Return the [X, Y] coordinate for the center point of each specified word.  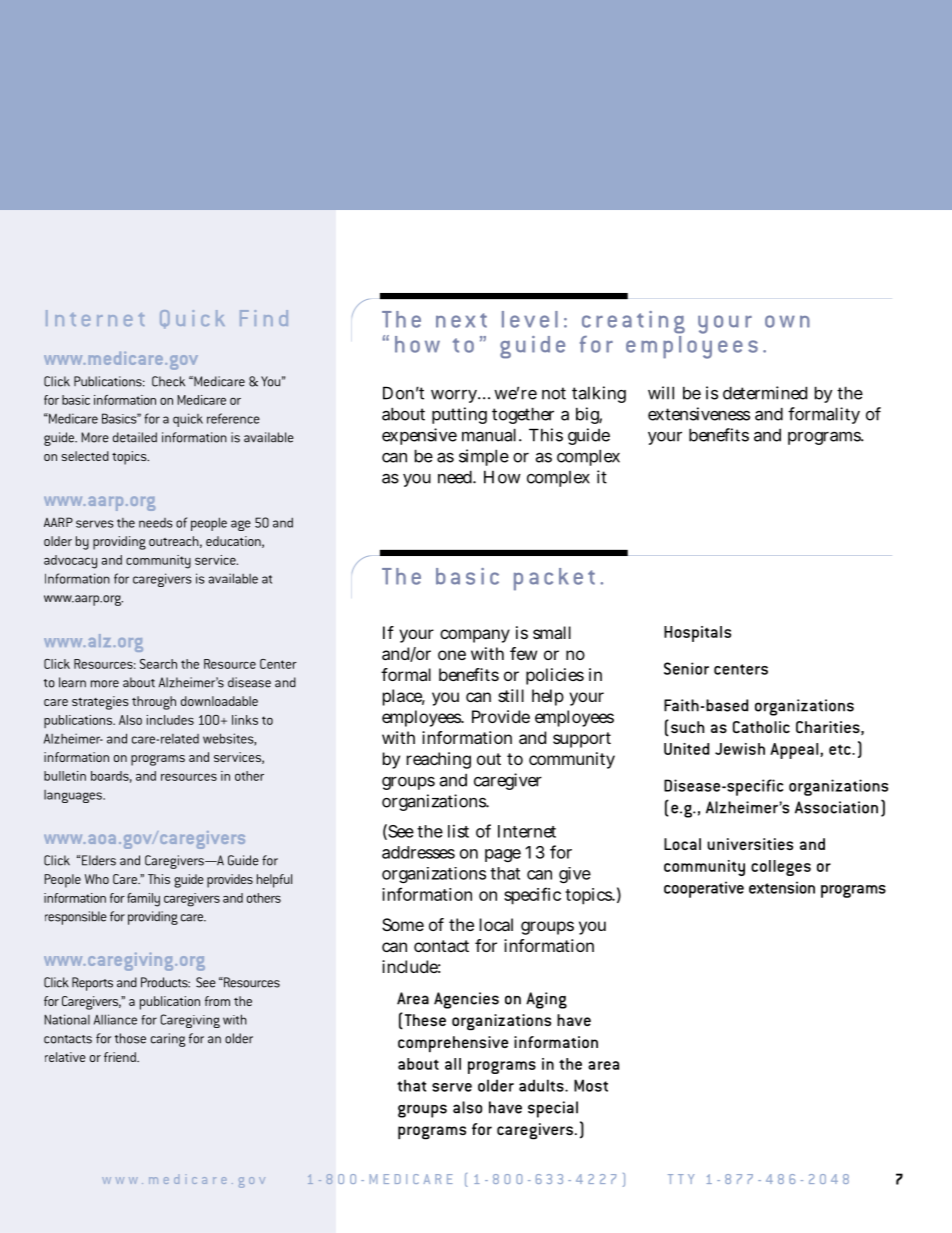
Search [158, 664]
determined [765, 393]
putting [459, 415]
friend [121, 1057]
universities [750, 844]
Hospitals [697, 634]
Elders [99, 860]
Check [168, 381]
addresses [418, 852]
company [475, 636]
